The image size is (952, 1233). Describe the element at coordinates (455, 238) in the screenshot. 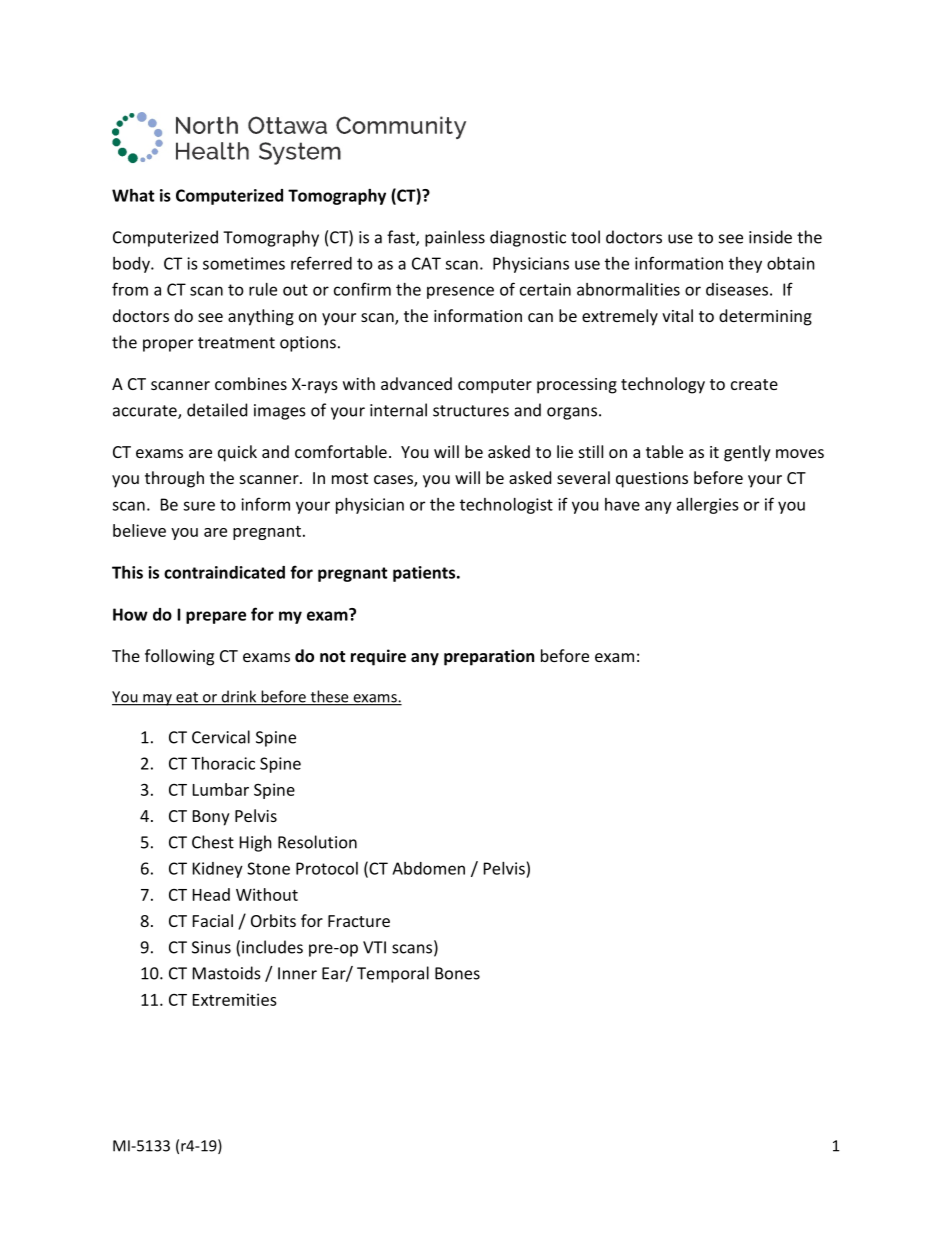

I see `painless` at that location.
